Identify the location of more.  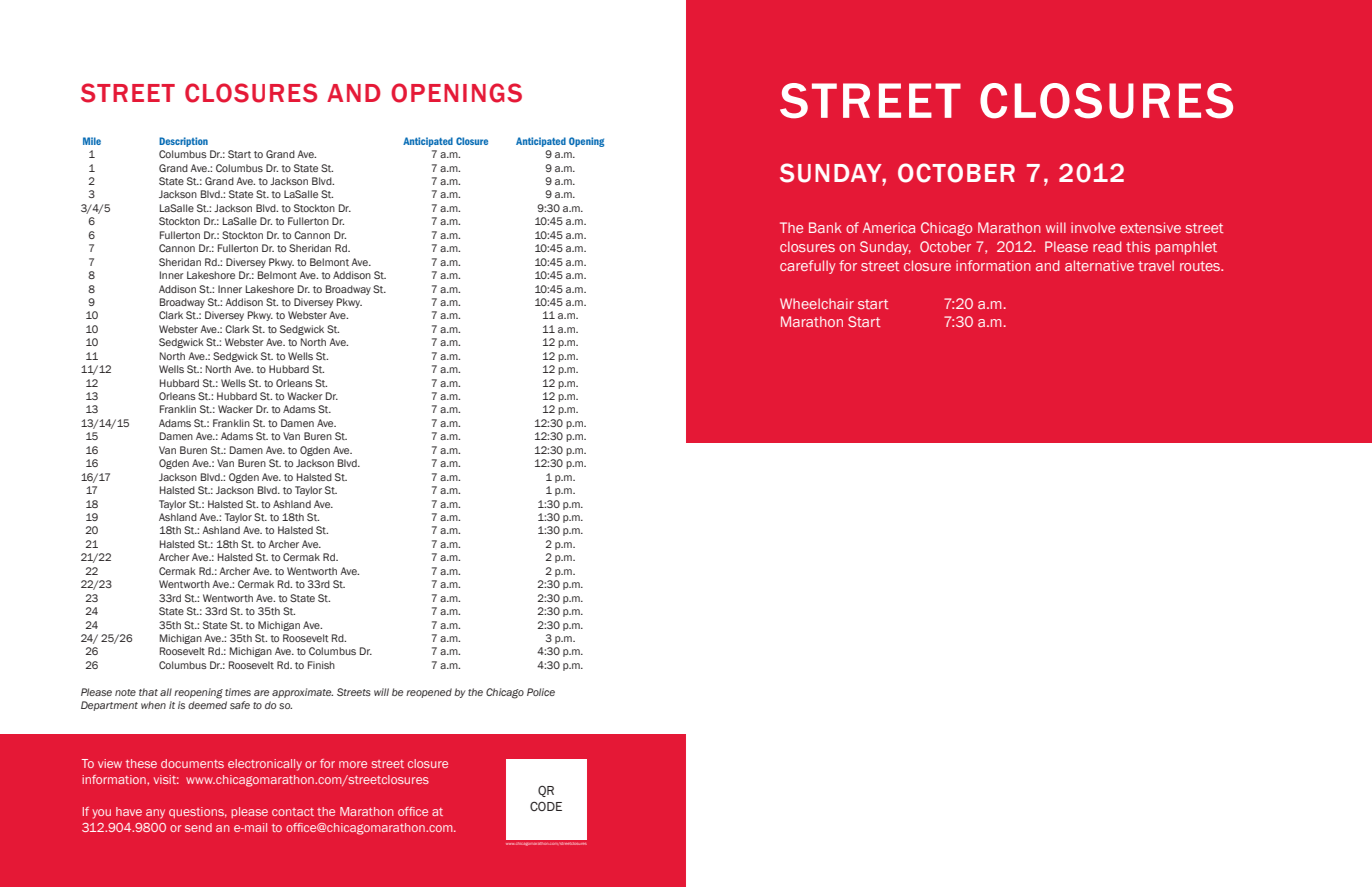
(353, 764).
